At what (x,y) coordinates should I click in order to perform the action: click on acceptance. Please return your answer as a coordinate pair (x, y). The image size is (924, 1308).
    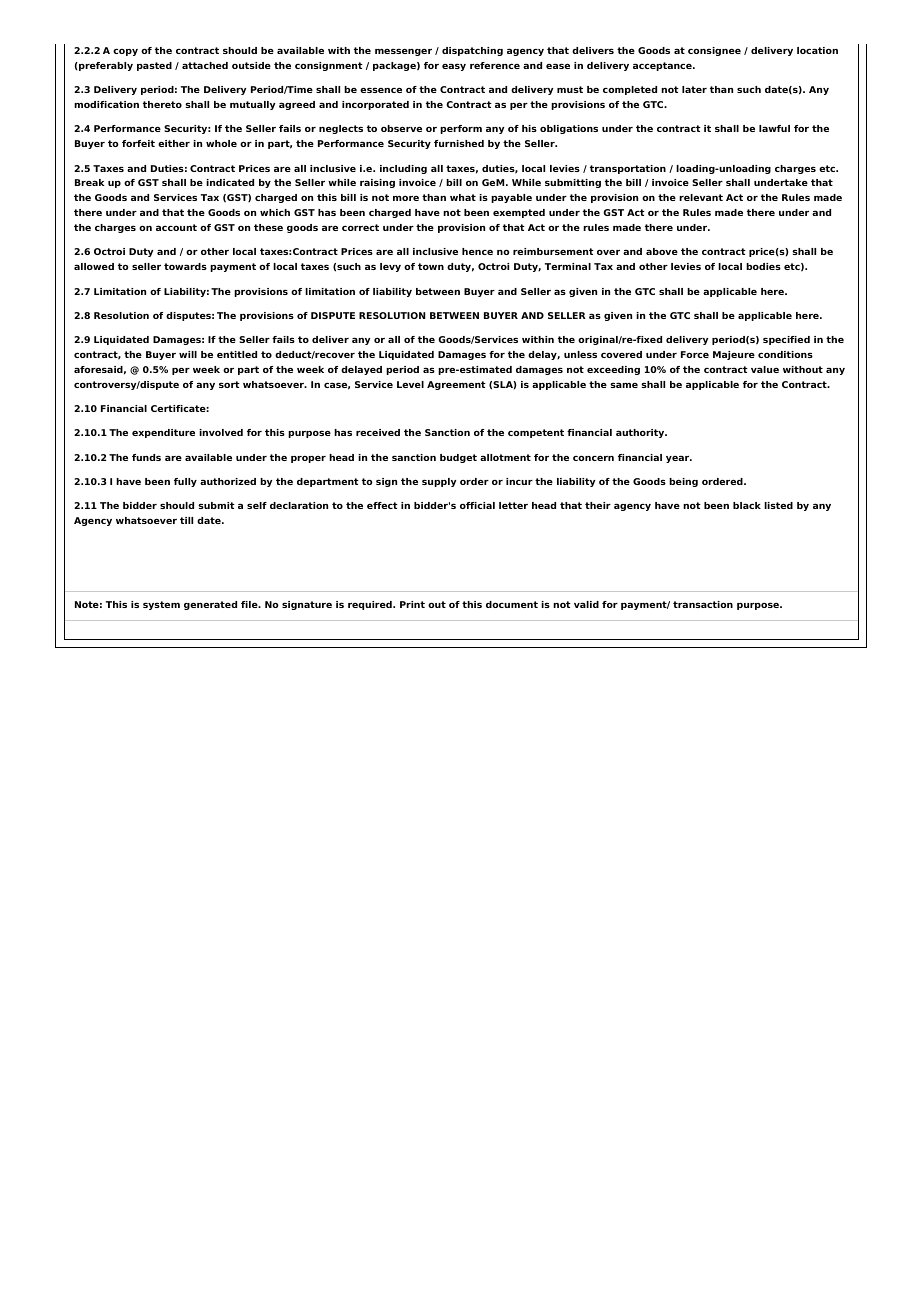
    Looking at the image, I should click on (663, 66).
